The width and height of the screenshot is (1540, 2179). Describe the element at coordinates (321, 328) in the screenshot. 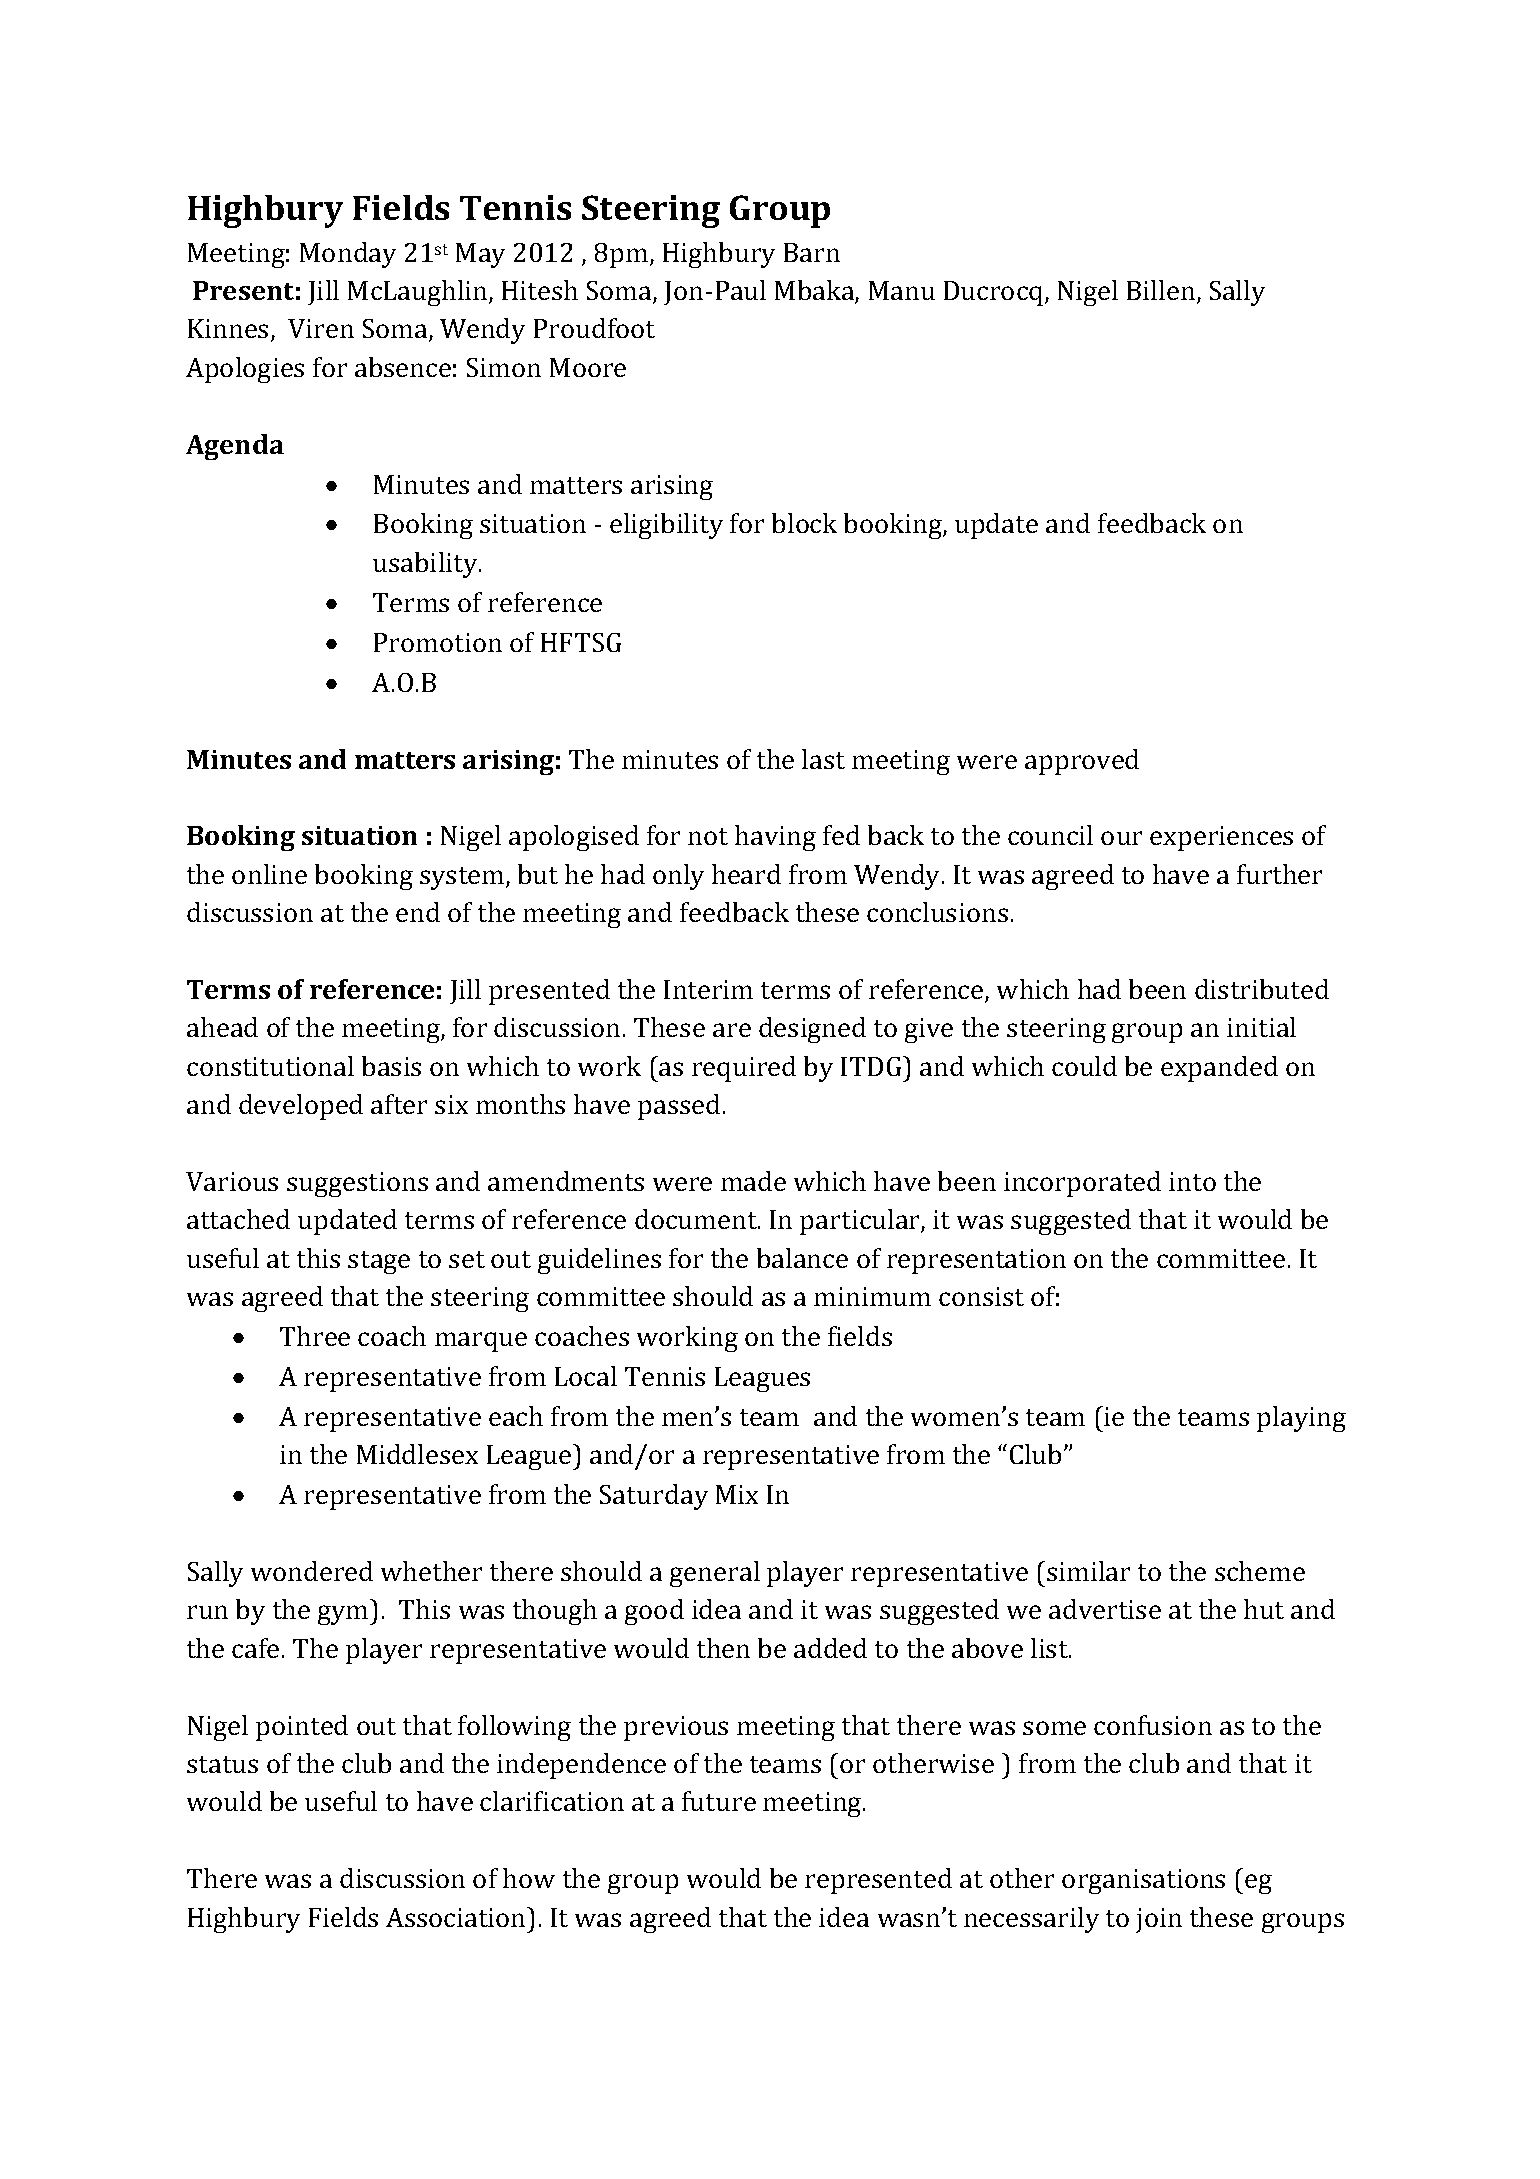

I see `Viren` at that location.
